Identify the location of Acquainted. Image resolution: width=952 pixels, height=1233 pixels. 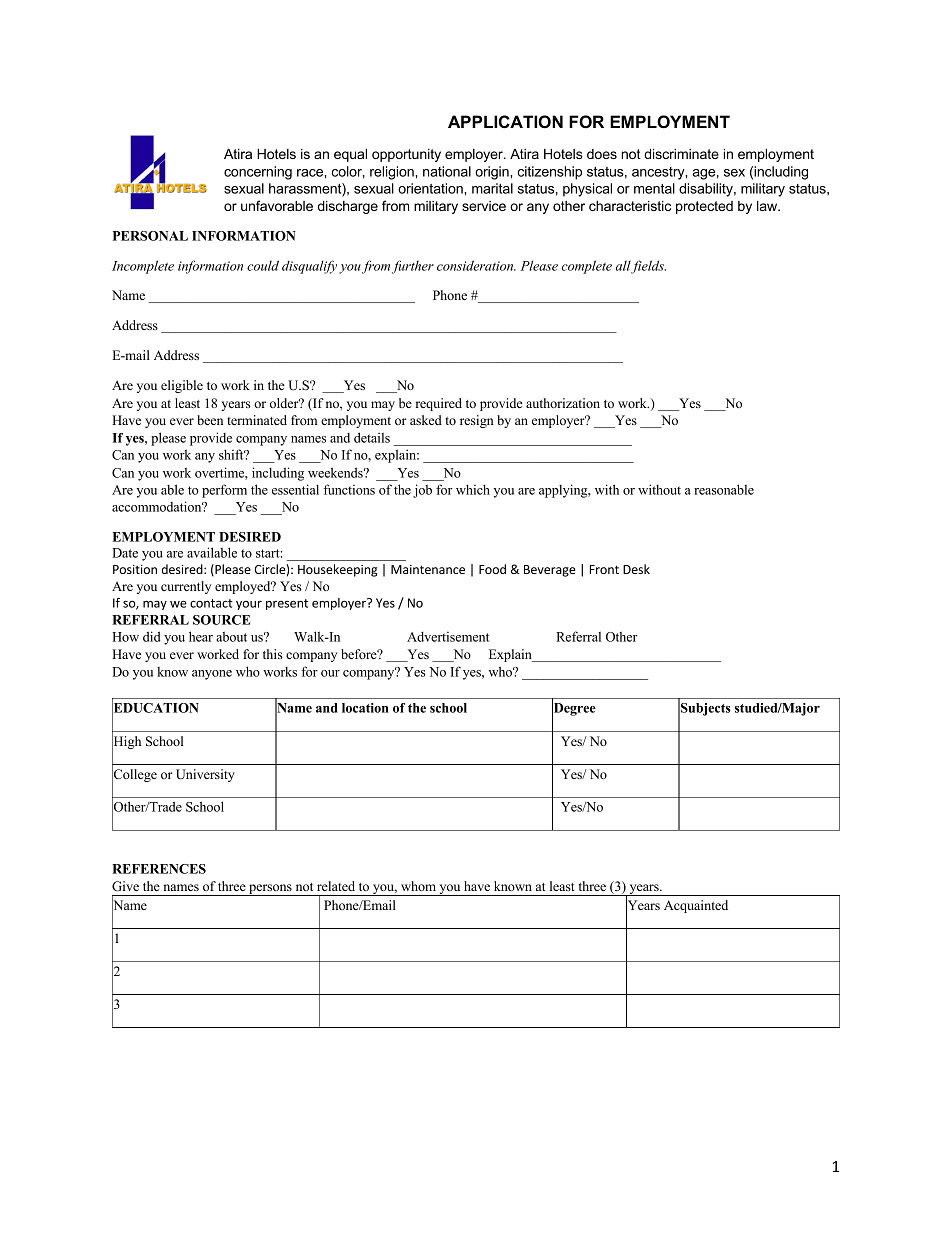
(696, 906).
